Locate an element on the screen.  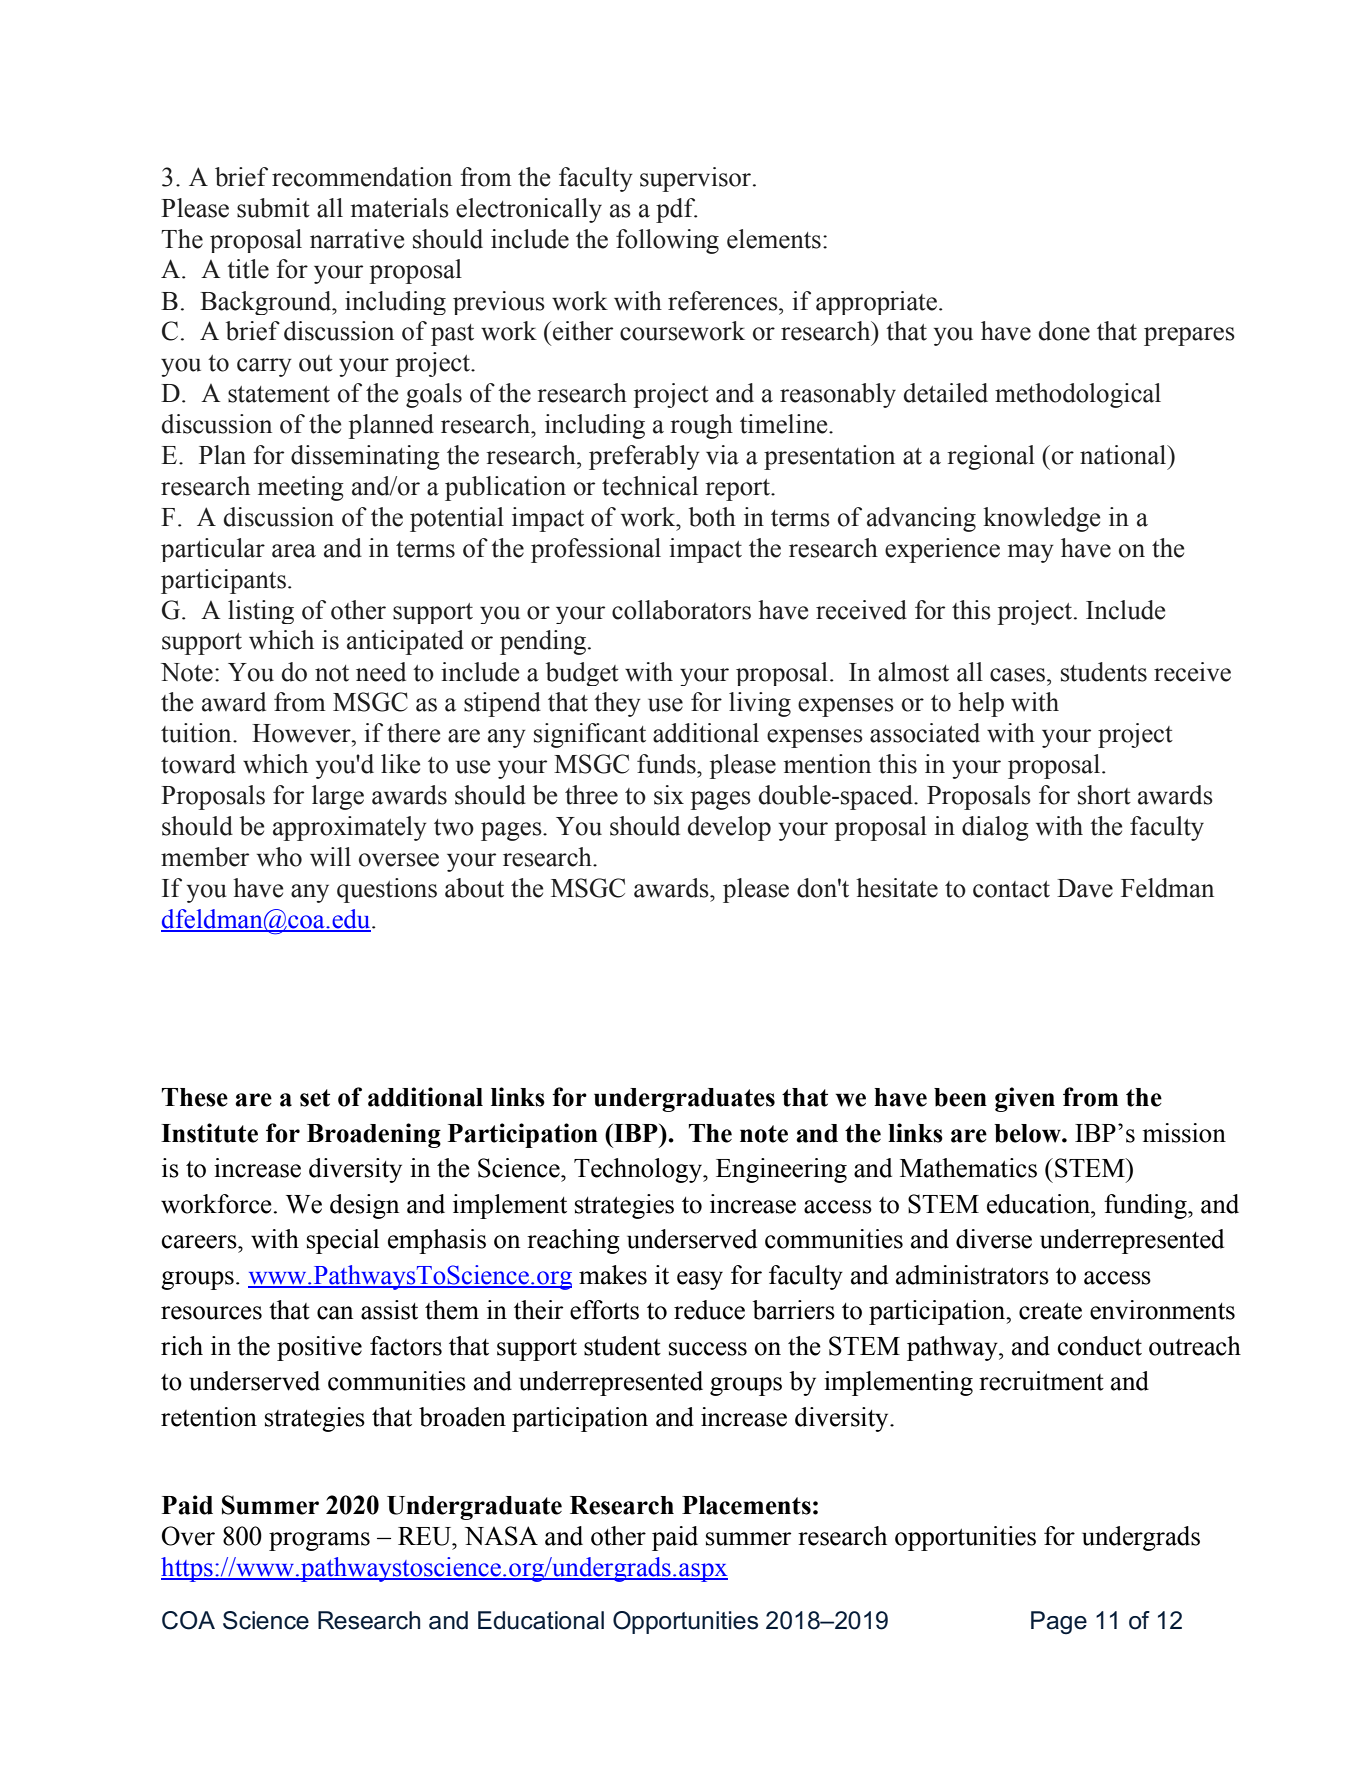
Dave is located at coordinates (1085, 888).
